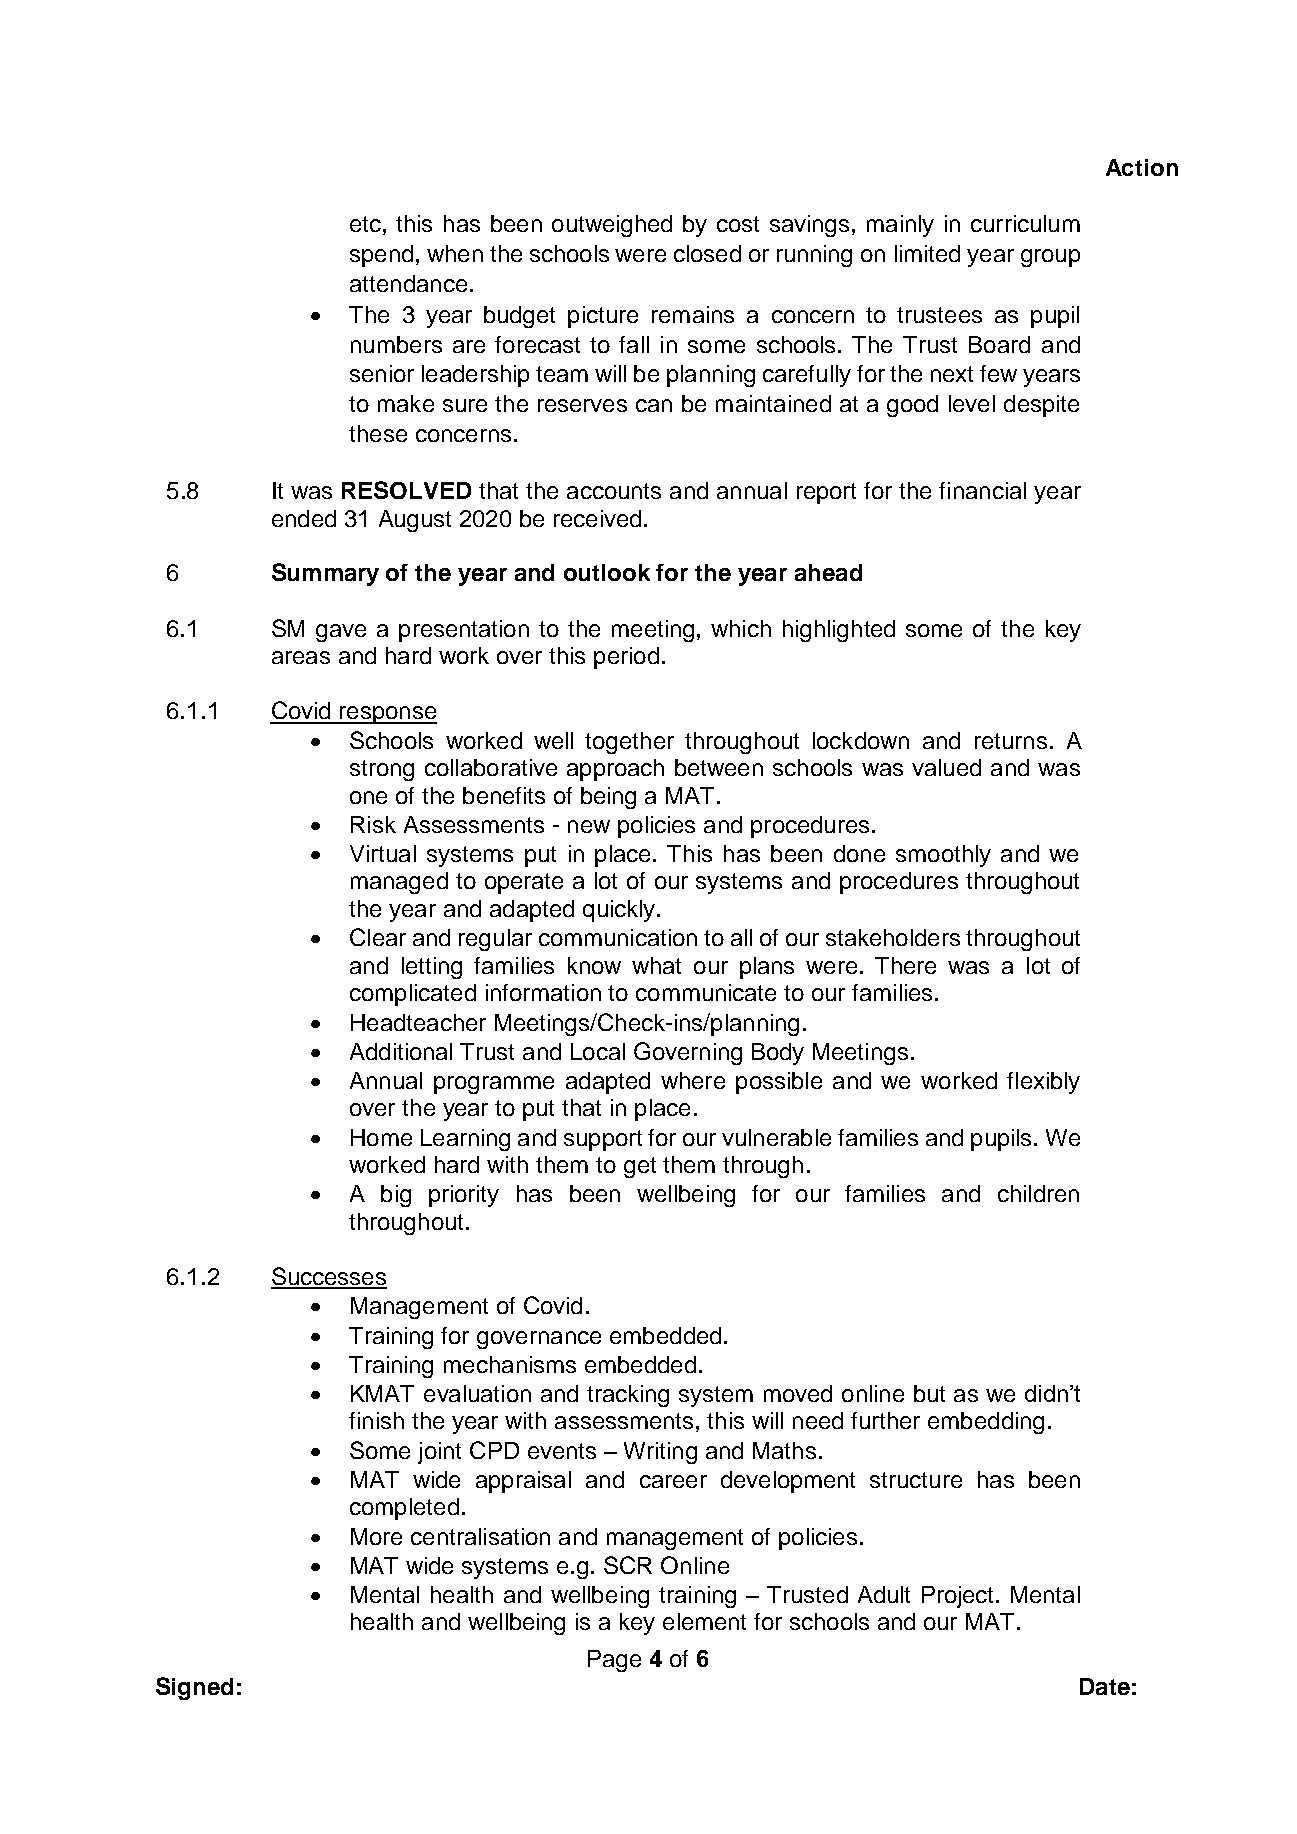 This image has width=1297, height=1834. What do you see at coordinates (704, 1621) in the image?
I see `element` at bounding box center [704, 1621].
